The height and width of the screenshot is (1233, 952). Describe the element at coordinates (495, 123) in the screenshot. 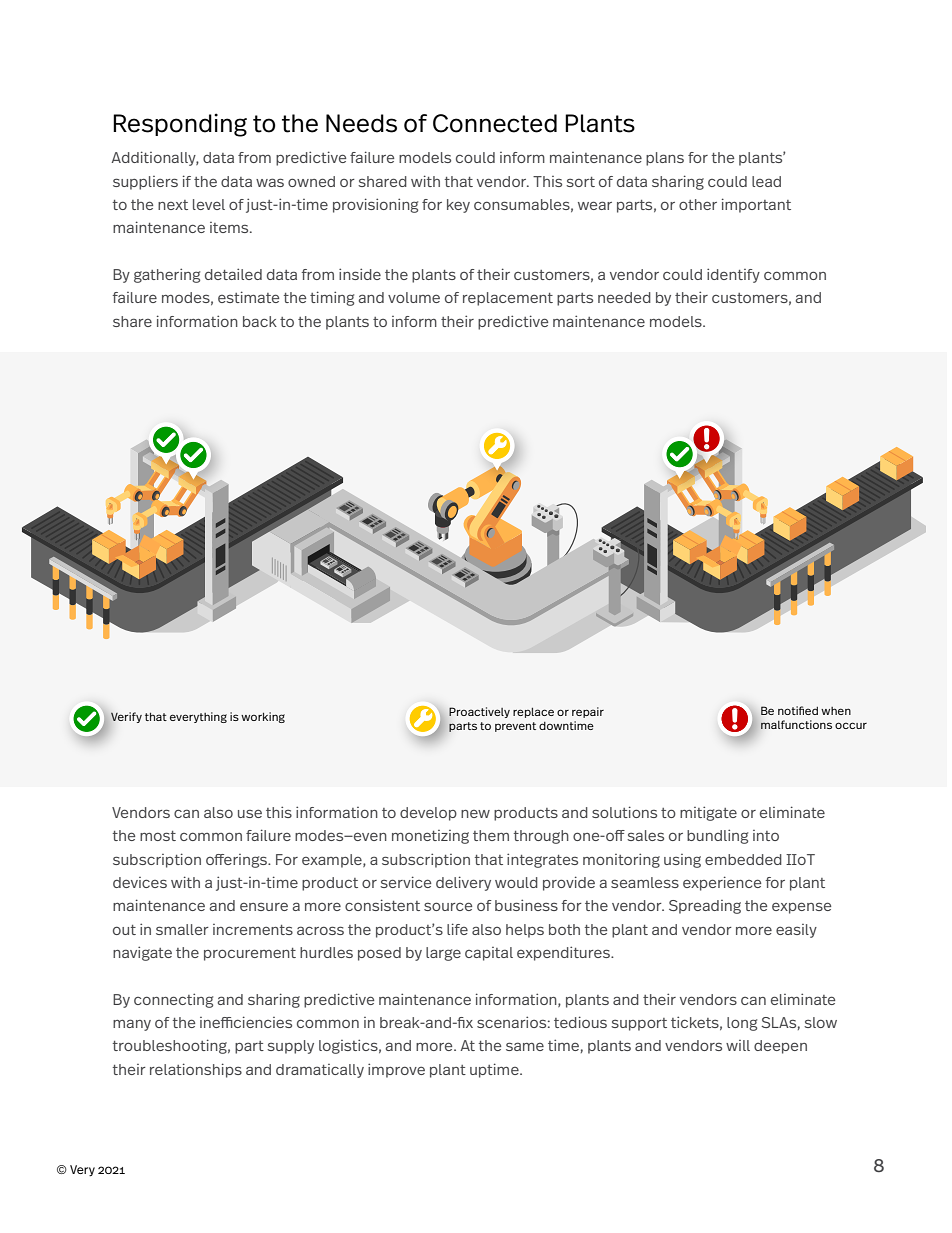

I see `Connected` at that location.
